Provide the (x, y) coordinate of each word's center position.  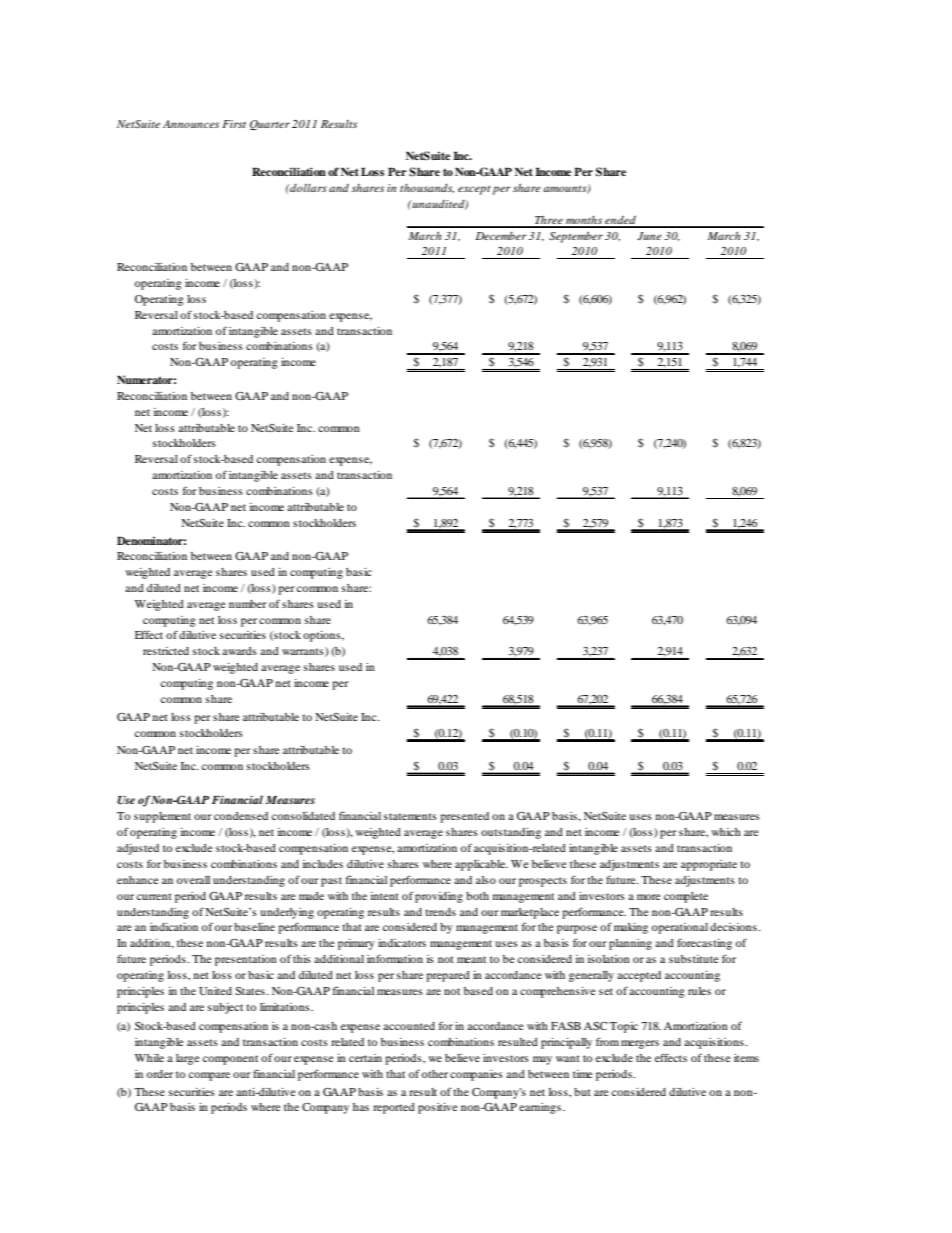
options (323, 636)
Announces (191, 124)
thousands (427, 188)
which (726, 832)
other (435, 1074)
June (649, 236)
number (248, 604)
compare (209, 1076)
